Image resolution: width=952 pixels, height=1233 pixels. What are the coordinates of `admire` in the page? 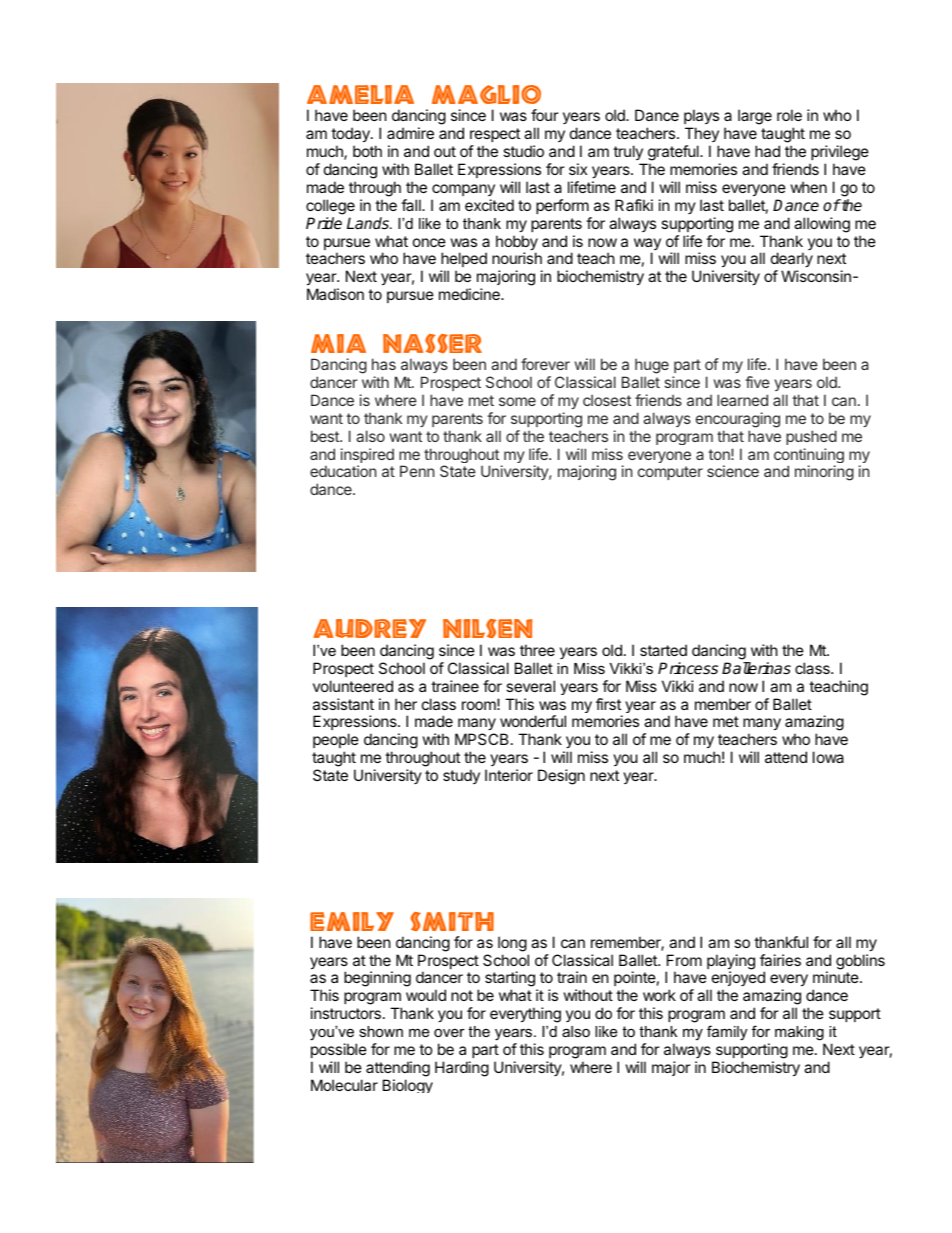 It's located at (410, 133).
